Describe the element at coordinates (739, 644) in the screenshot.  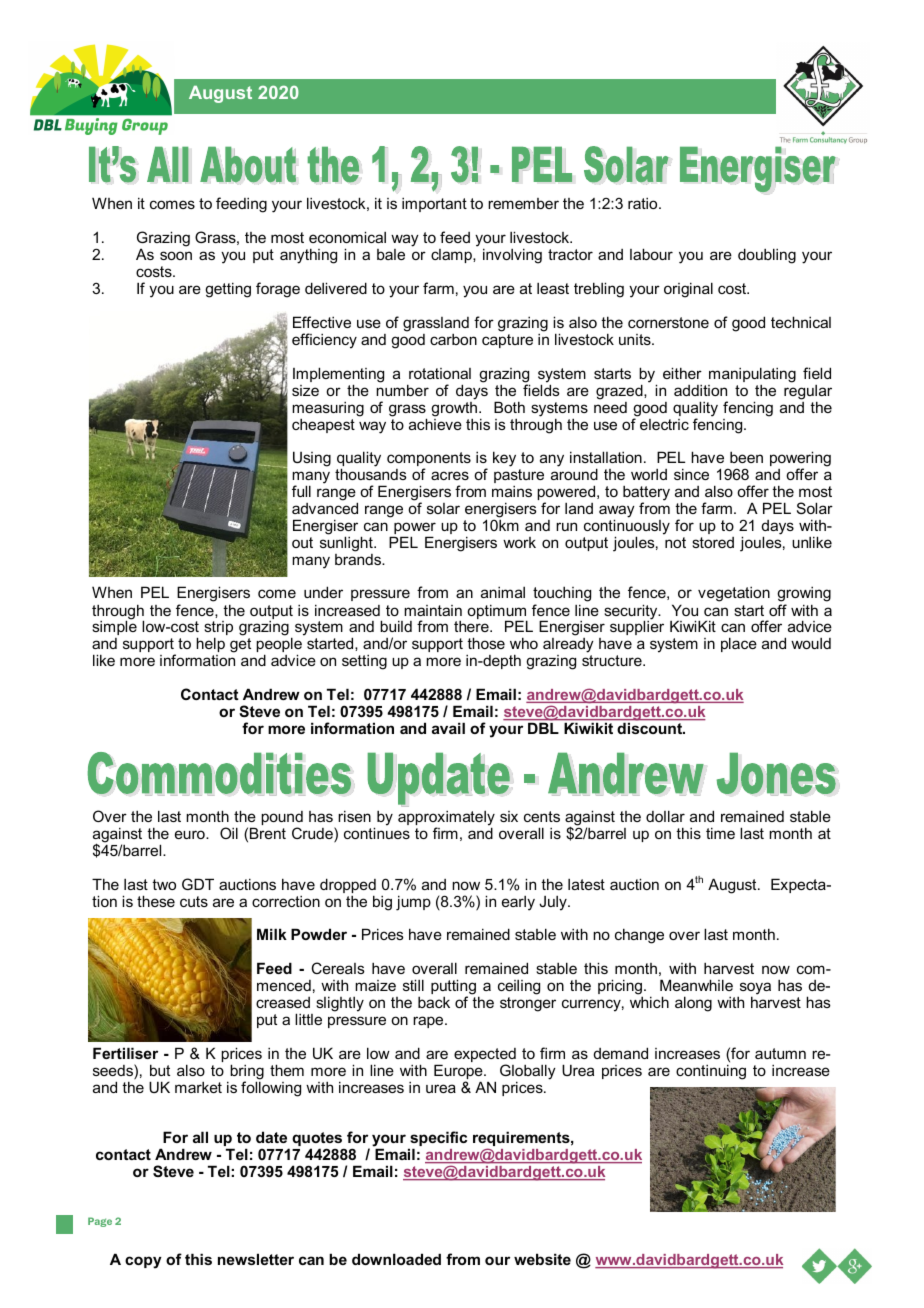
I see `place` at that location.
